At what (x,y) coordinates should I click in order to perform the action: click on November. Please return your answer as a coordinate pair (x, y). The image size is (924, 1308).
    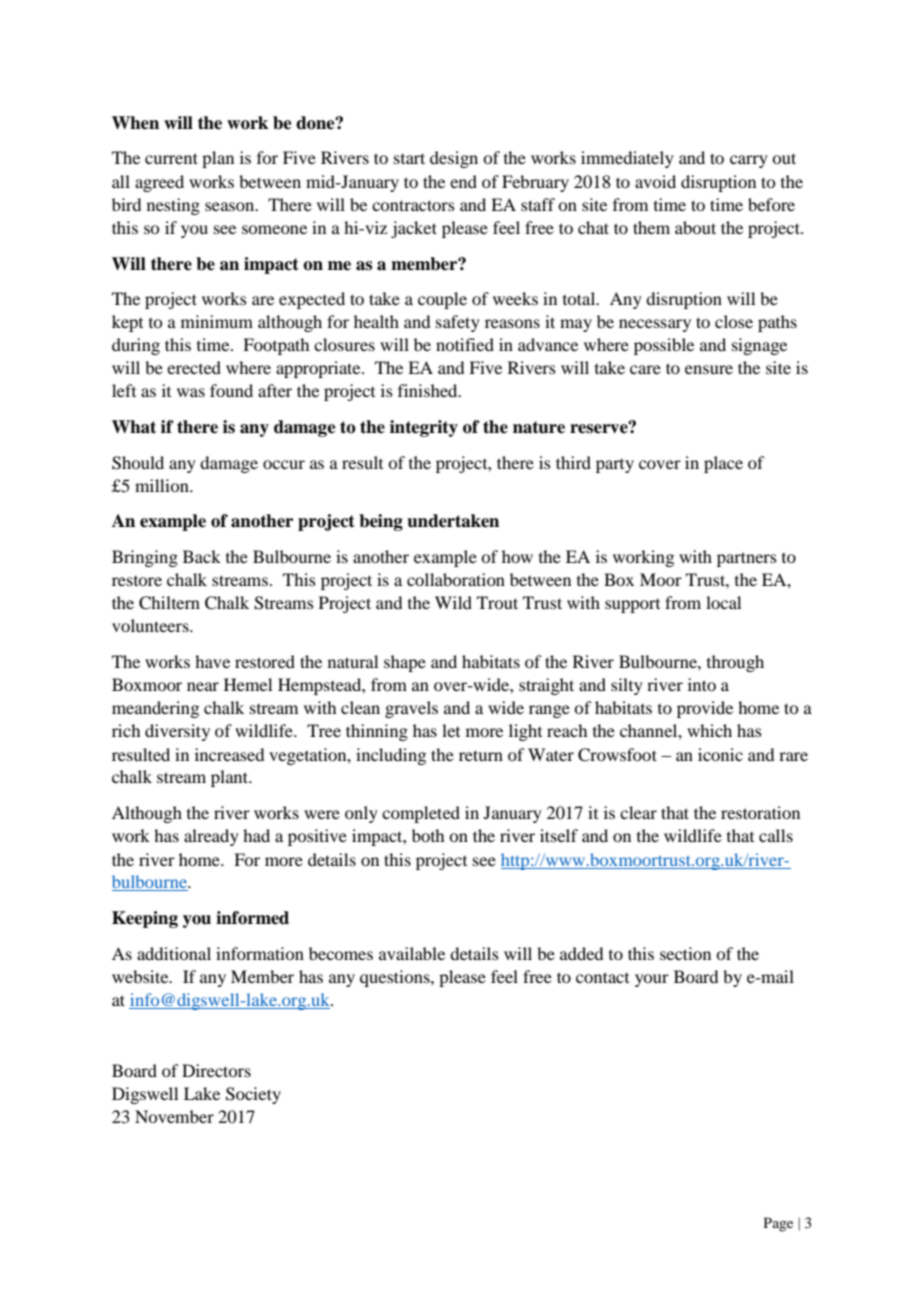
    Looking at the image, I should click on (174, 1116).
